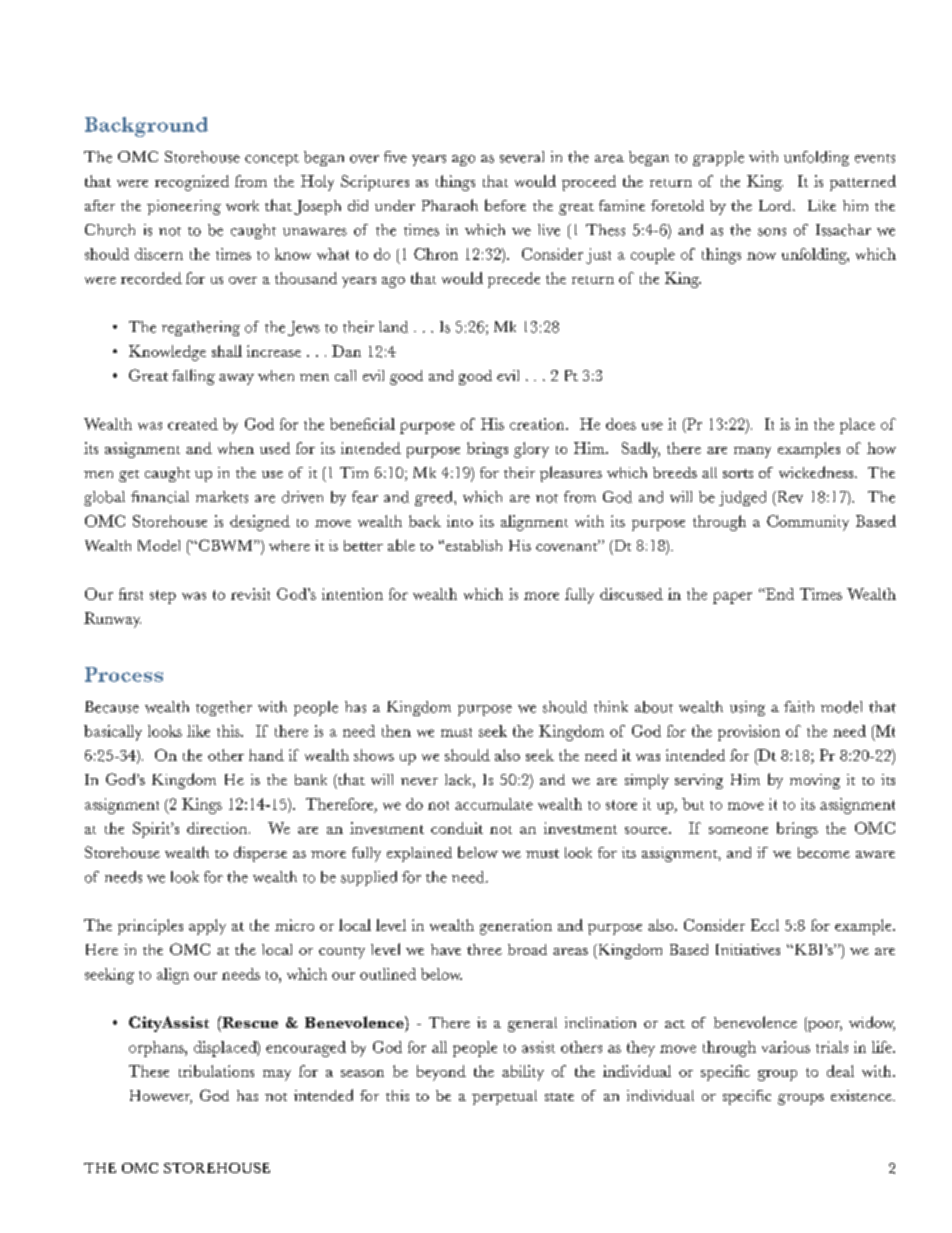  I want to click on establish, so click(474, 545).
